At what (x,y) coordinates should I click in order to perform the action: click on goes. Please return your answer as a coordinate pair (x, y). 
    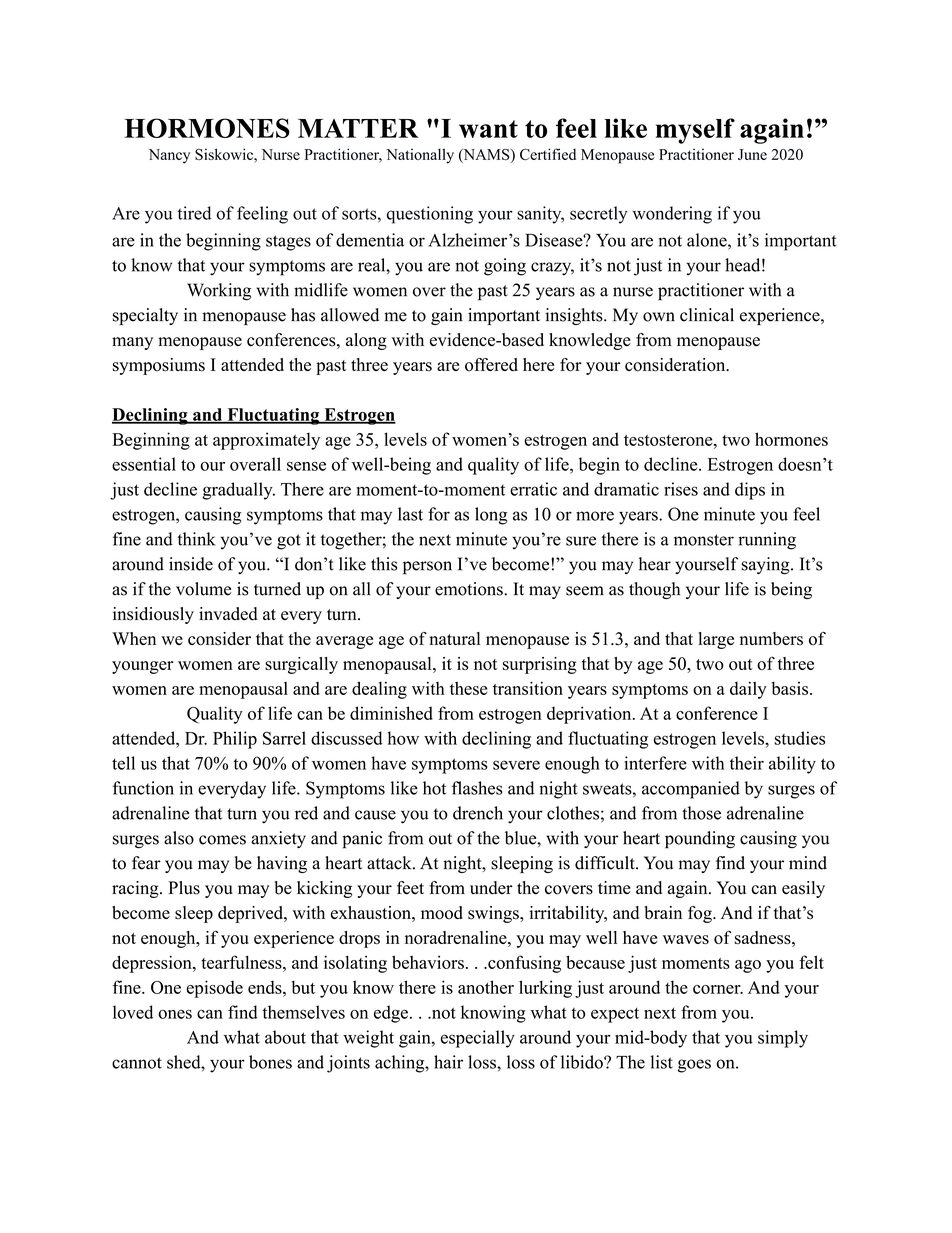
    Looking at the image, I should click on (694, 1066).
